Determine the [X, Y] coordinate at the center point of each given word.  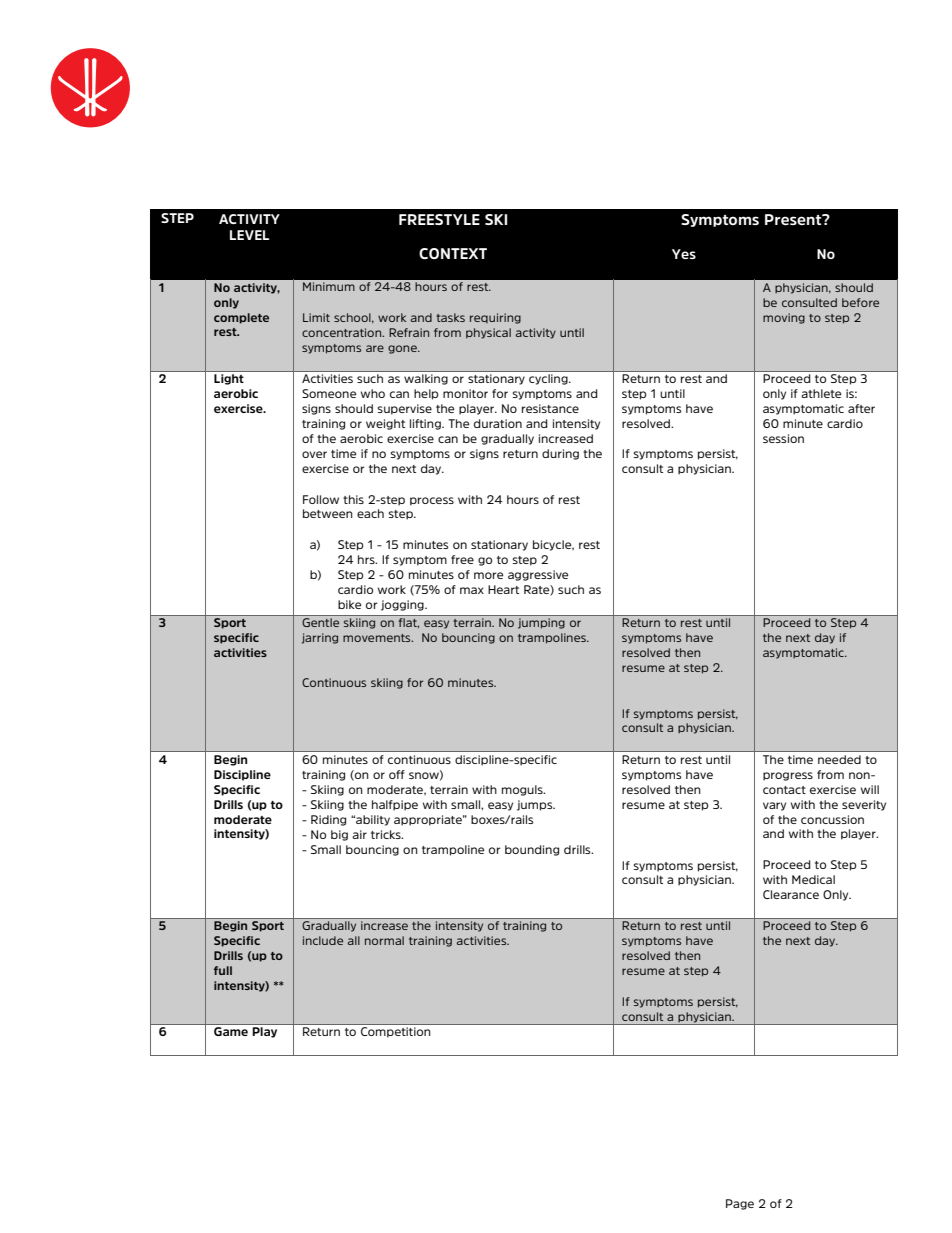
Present [794, 219]
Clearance [791, 894]
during [560, 454]
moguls [523, 790]
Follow [321, 499]
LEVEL [249, 235]
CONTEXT [453, 253]
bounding [532, 850]
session [783, 438]
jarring [320, 638]
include [323, 940]
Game [231, 1031]
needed [839, 759]
